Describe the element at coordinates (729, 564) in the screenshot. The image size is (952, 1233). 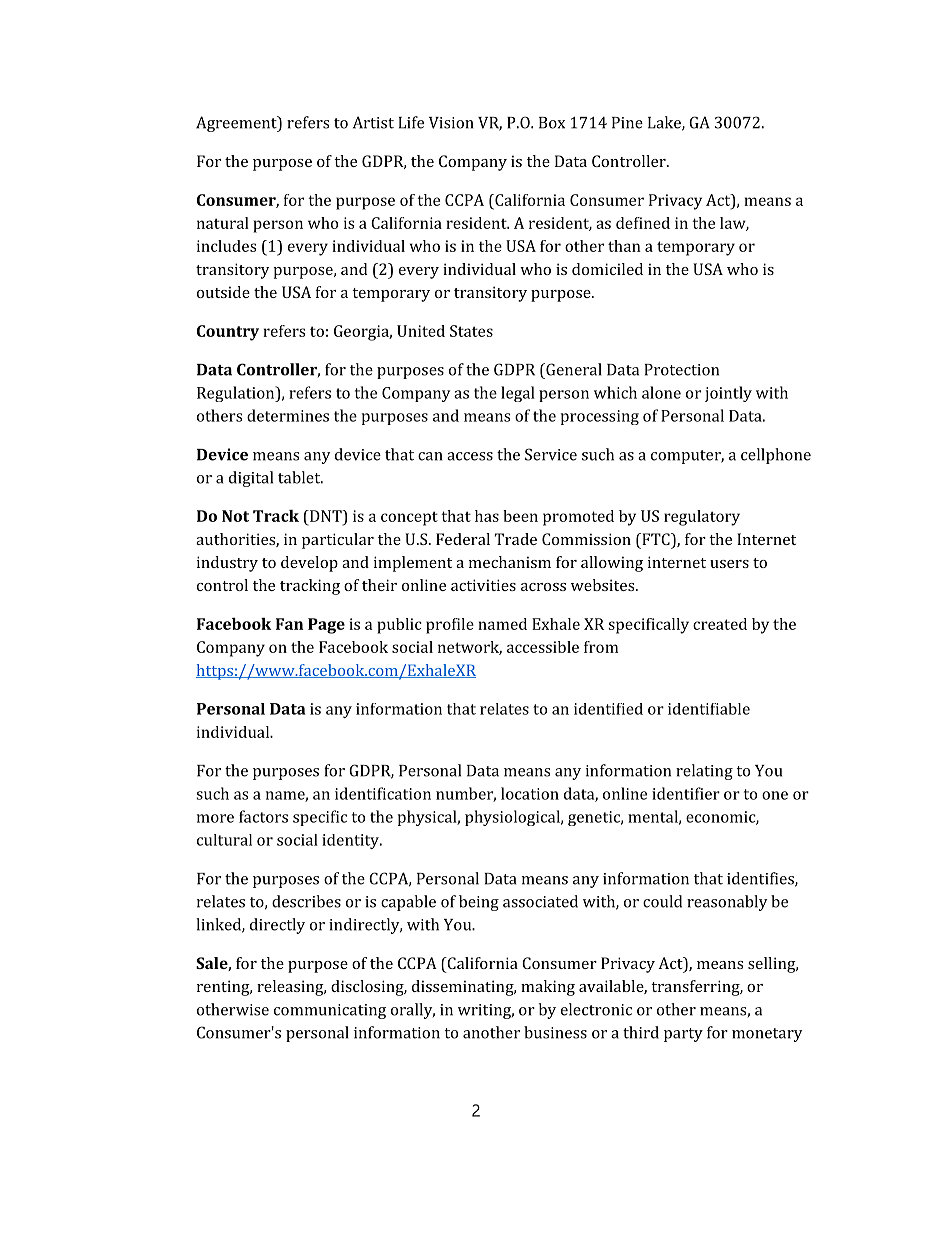
I see `users` at that location.
